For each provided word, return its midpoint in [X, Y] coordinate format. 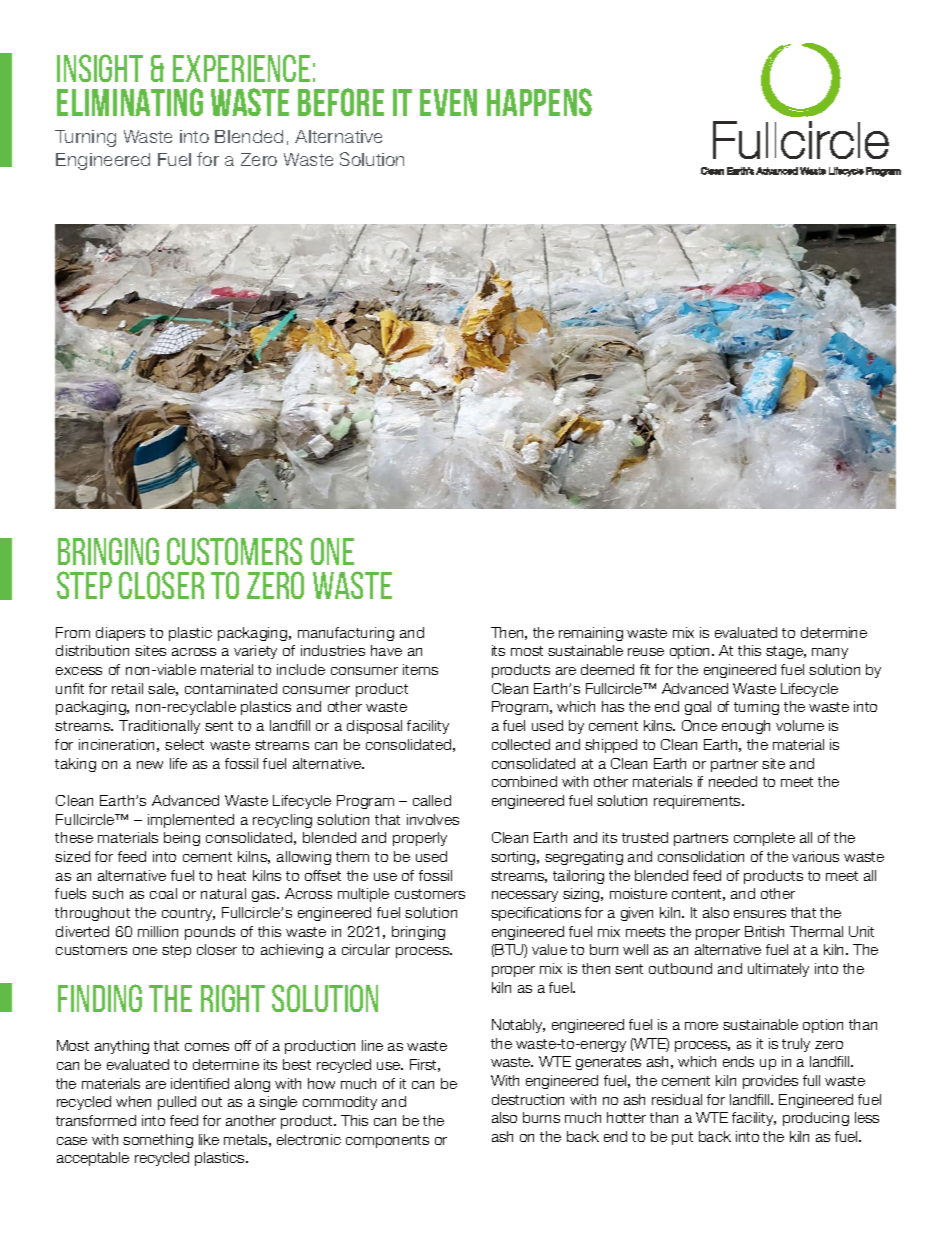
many [830, 653]
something [158, 1141]
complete [764, 839]
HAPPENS [539, 102]
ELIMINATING [130, 102]
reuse [646, 652]
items [420, 669]
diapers [120, 634]
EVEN [448, 102]
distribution [92, 650]
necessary [525, 896]
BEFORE [341, 102]
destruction [528, 1099]
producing [816, 1119]
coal [163, 893]
